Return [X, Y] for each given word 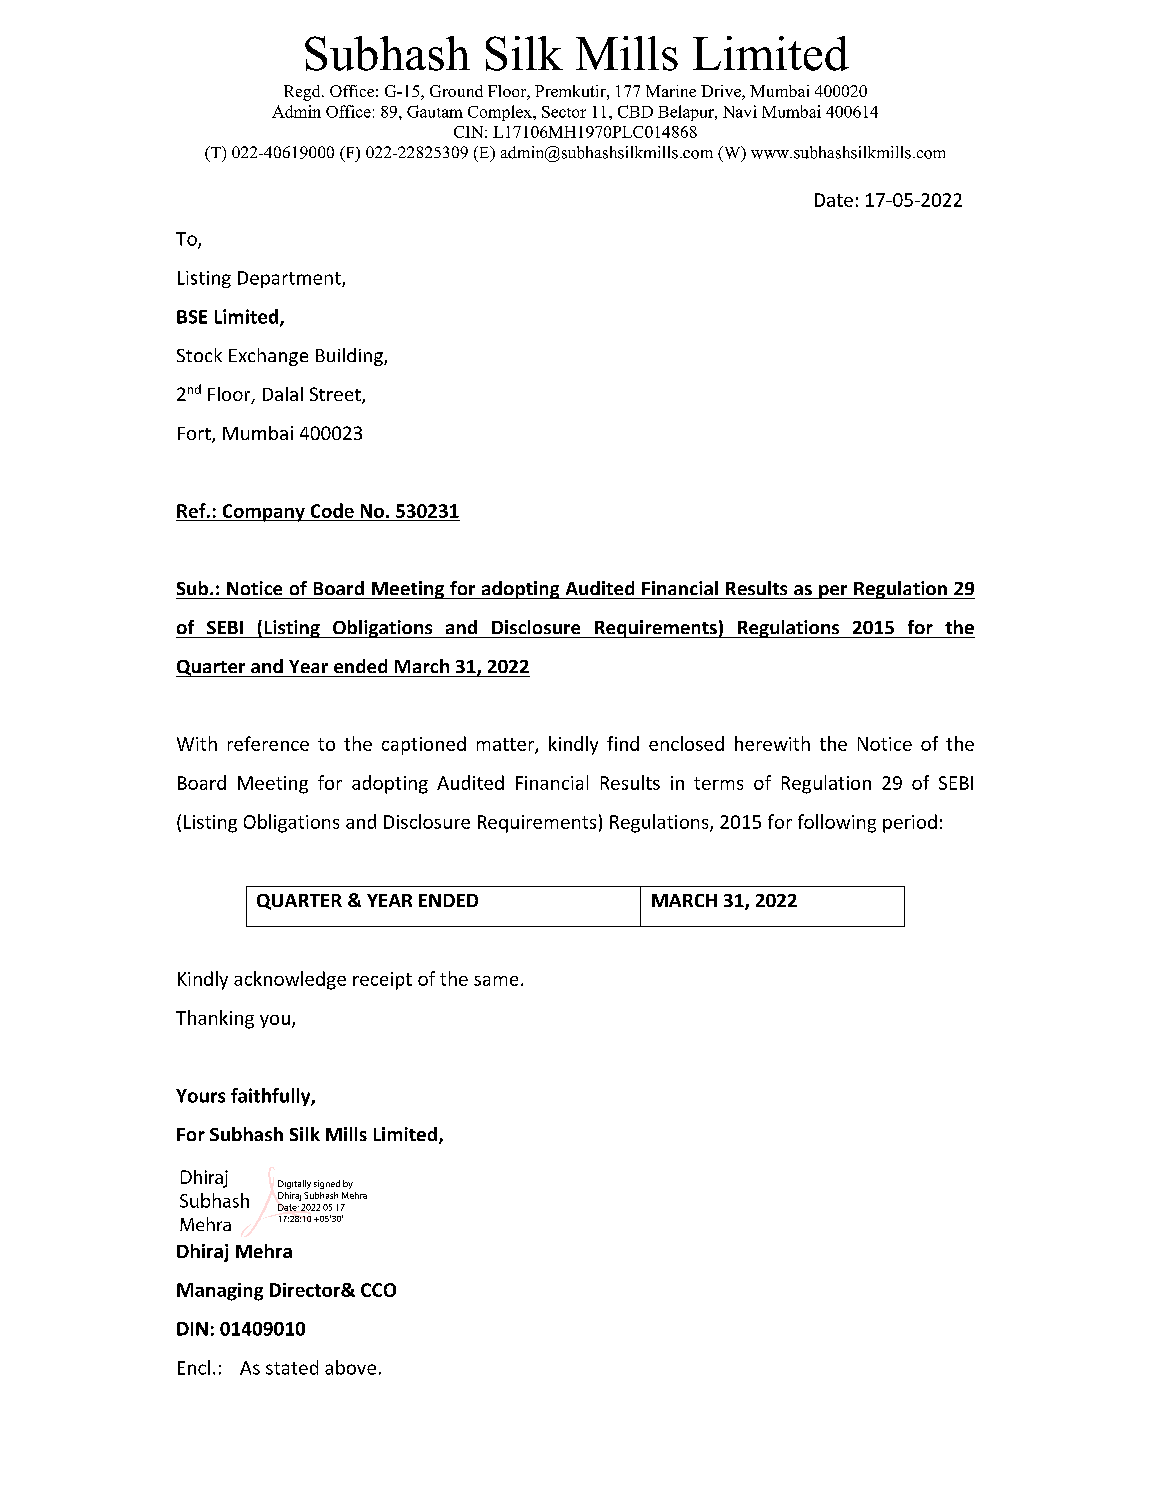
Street [336, 395]
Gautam [435, 111]
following [837, 823]
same [496, 981]
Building [350, 357]
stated [292, 1367]
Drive [722, 92]
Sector [564, 112]
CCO [378, 1290]
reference [268, 743]
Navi [740, 111]
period [910, 823]
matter [506, 745]
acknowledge [290, 980]
